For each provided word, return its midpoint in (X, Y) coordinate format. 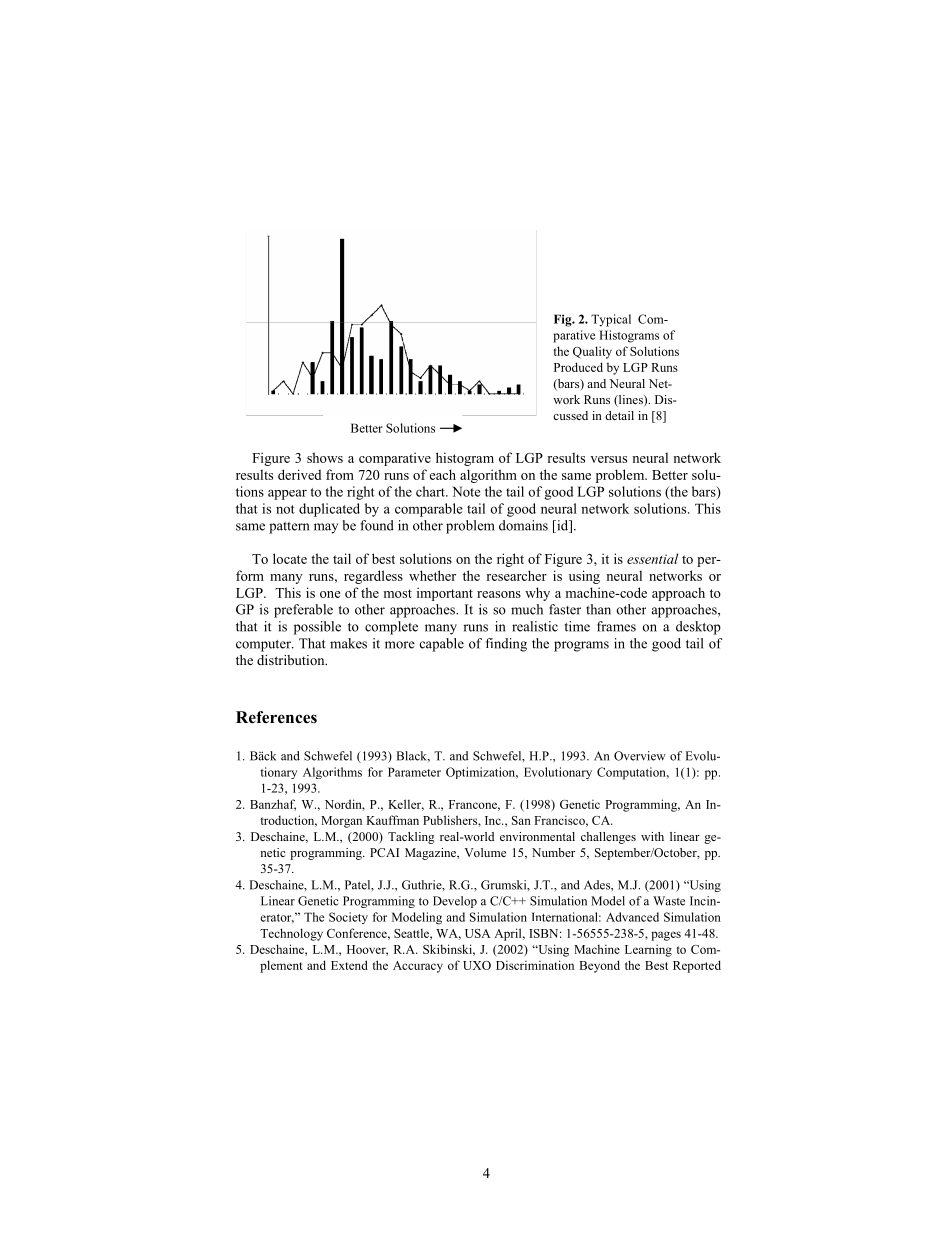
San (521, 820)
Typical (611, 320)
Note (466, 491)
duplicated (329, 510)
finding (506, 645)
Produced (578, 367)
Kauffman (392, 820)
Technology (291, 934)
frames (616, 626)
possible (317, 628)
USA (478, 933)
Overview (640, 756)
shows (325, 457)
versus (608, 459)
